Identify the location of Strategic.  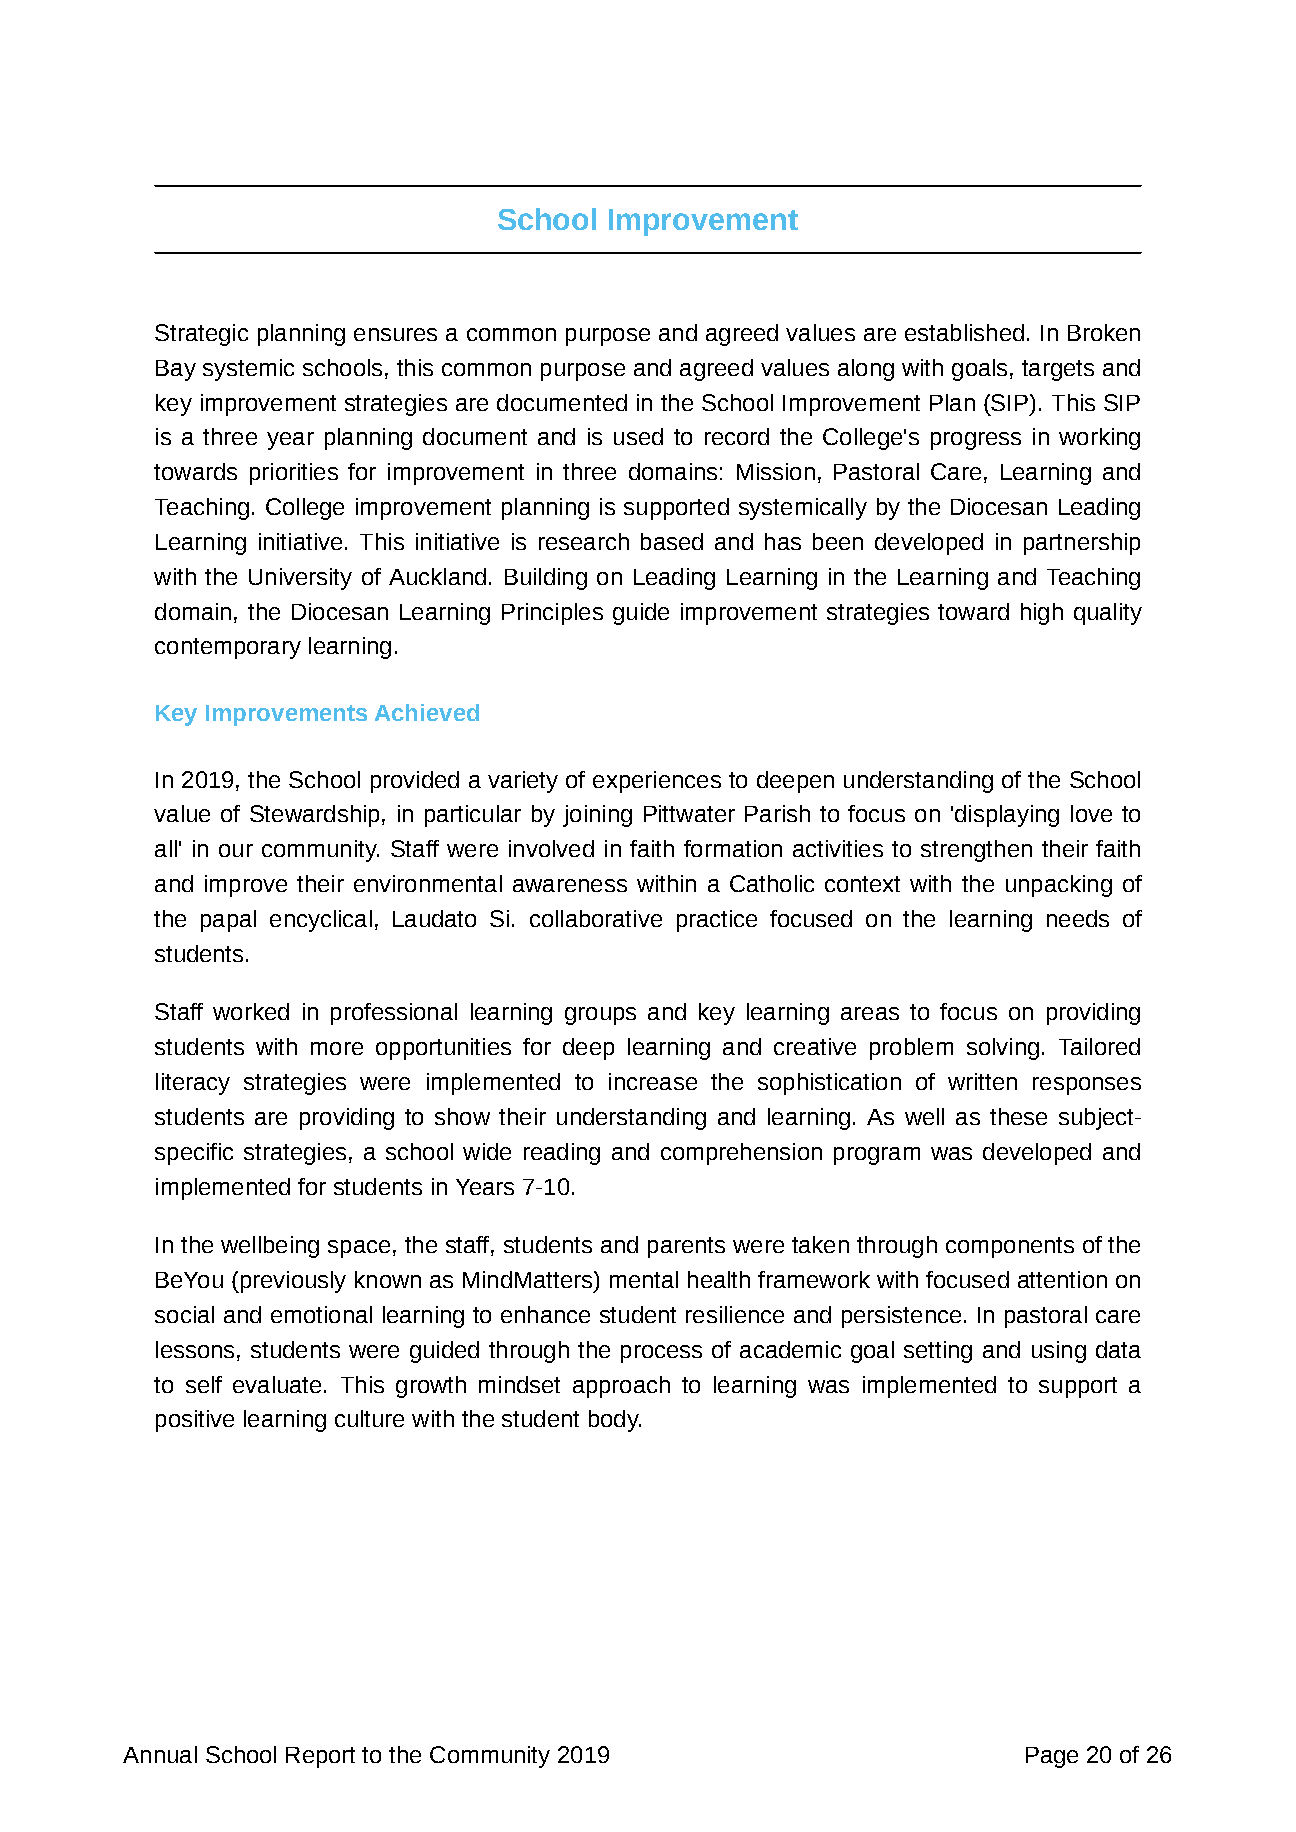
(201, 335).
